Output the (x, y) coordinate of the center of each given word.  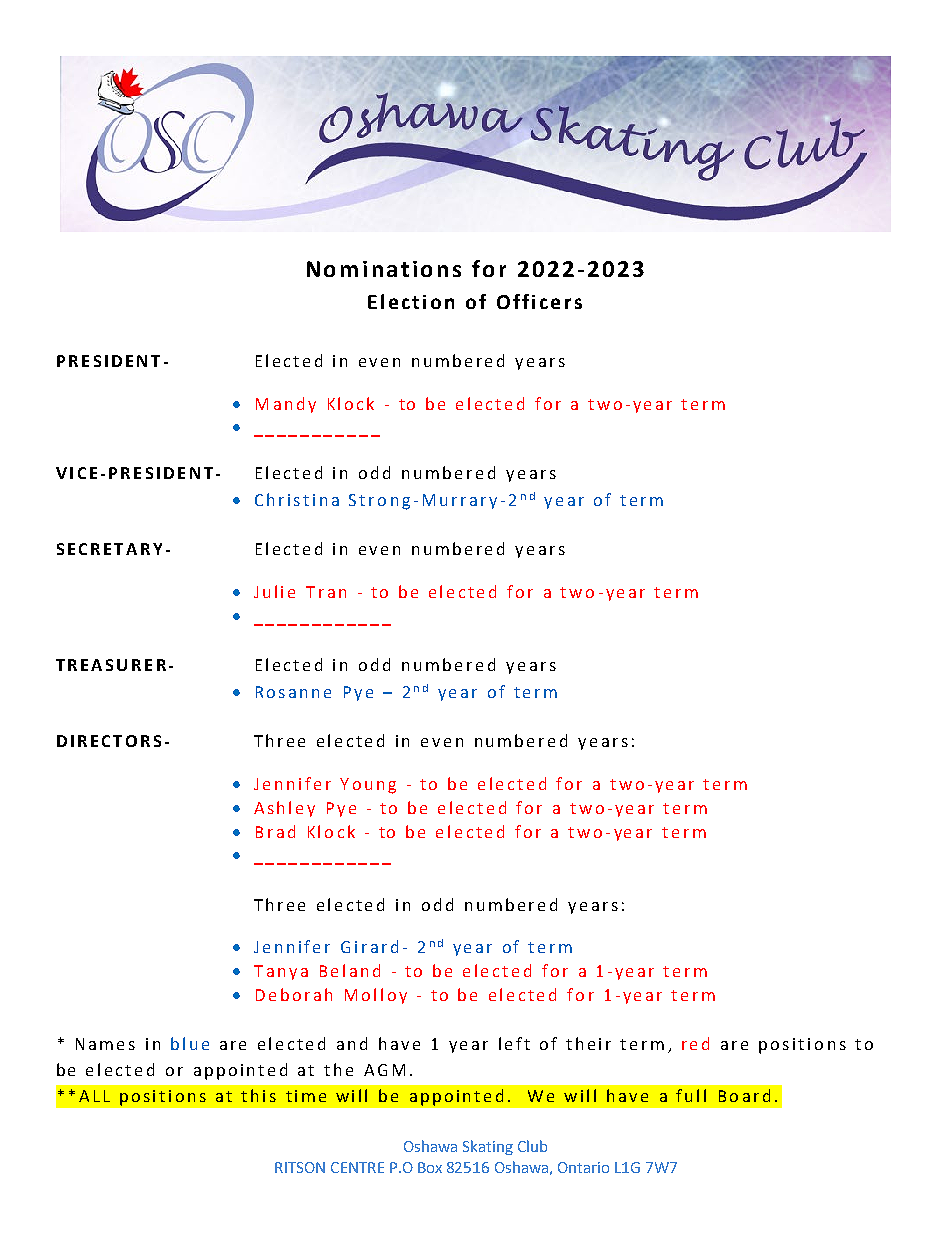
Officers (539, 301)
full (691, 1095)
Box (430, 1167)
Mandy (286, 405)
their (588, 1043)
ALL (94, 1096)
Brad (275, 831)
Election (411, 301)
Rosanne (293, 692)
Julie (274, 591)
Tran (326, 592)
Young (368, 786)
